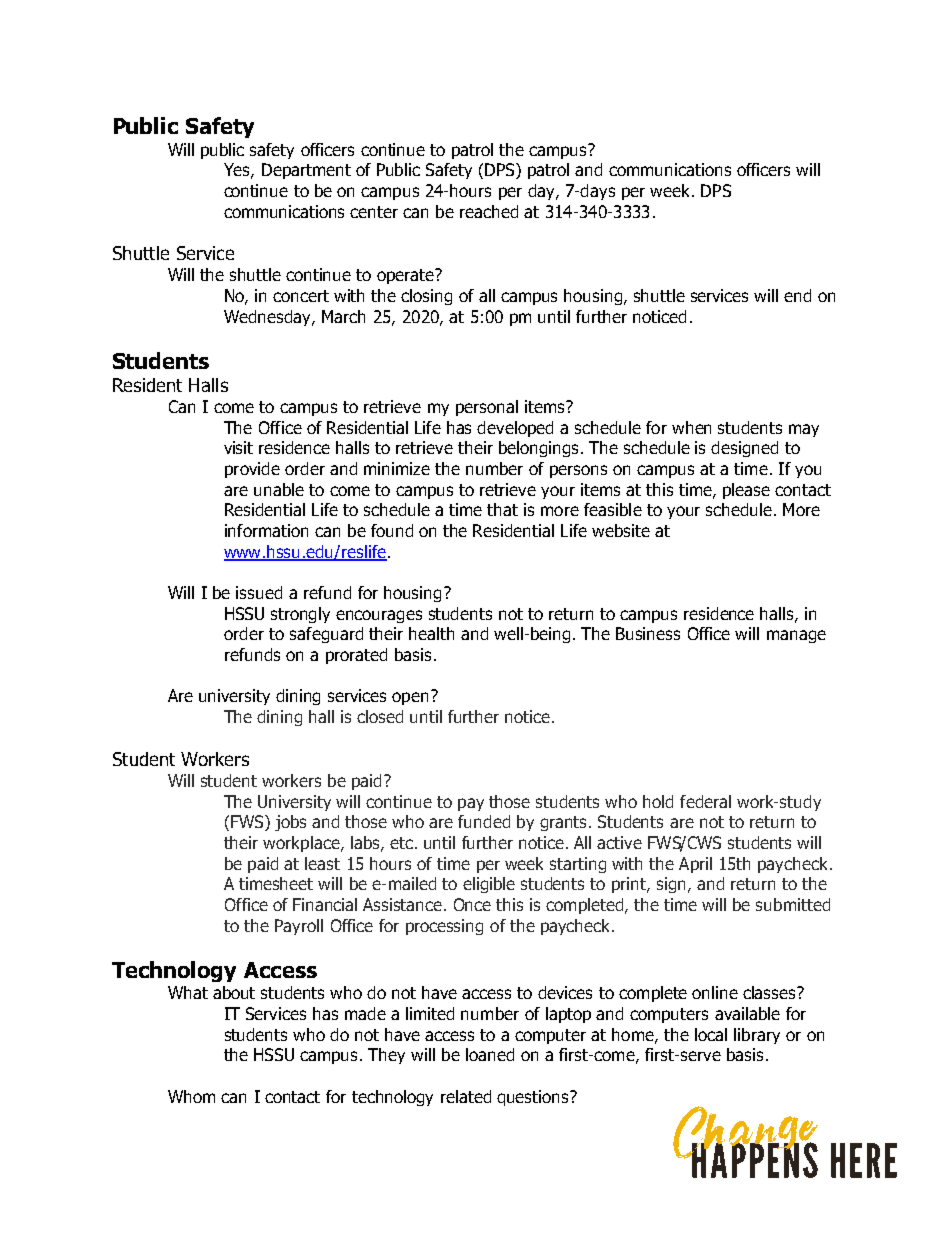 This screenshot has height=1233, width=952. Describe the element at coordinates (489, 211) in the screenshot. I see `reached` at that location.
